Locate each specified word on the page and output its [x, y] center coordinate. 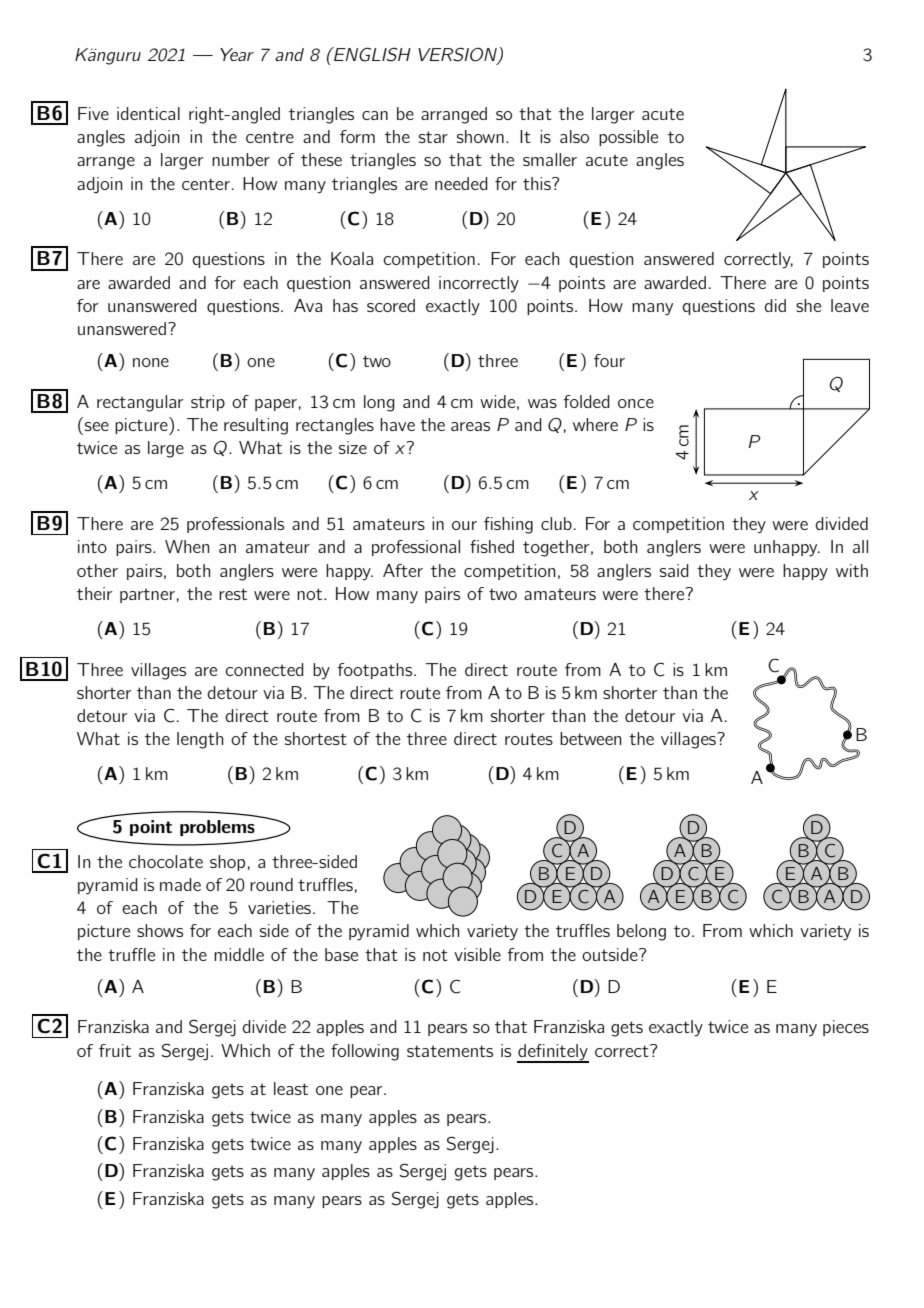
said [674, 570]
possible [628, 138]
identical [148, 113]
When [187, 546]
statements [450, 1051]
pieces [846, 1028]
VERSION [458, 55]
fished [492, 546]
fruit [115, 1050]
